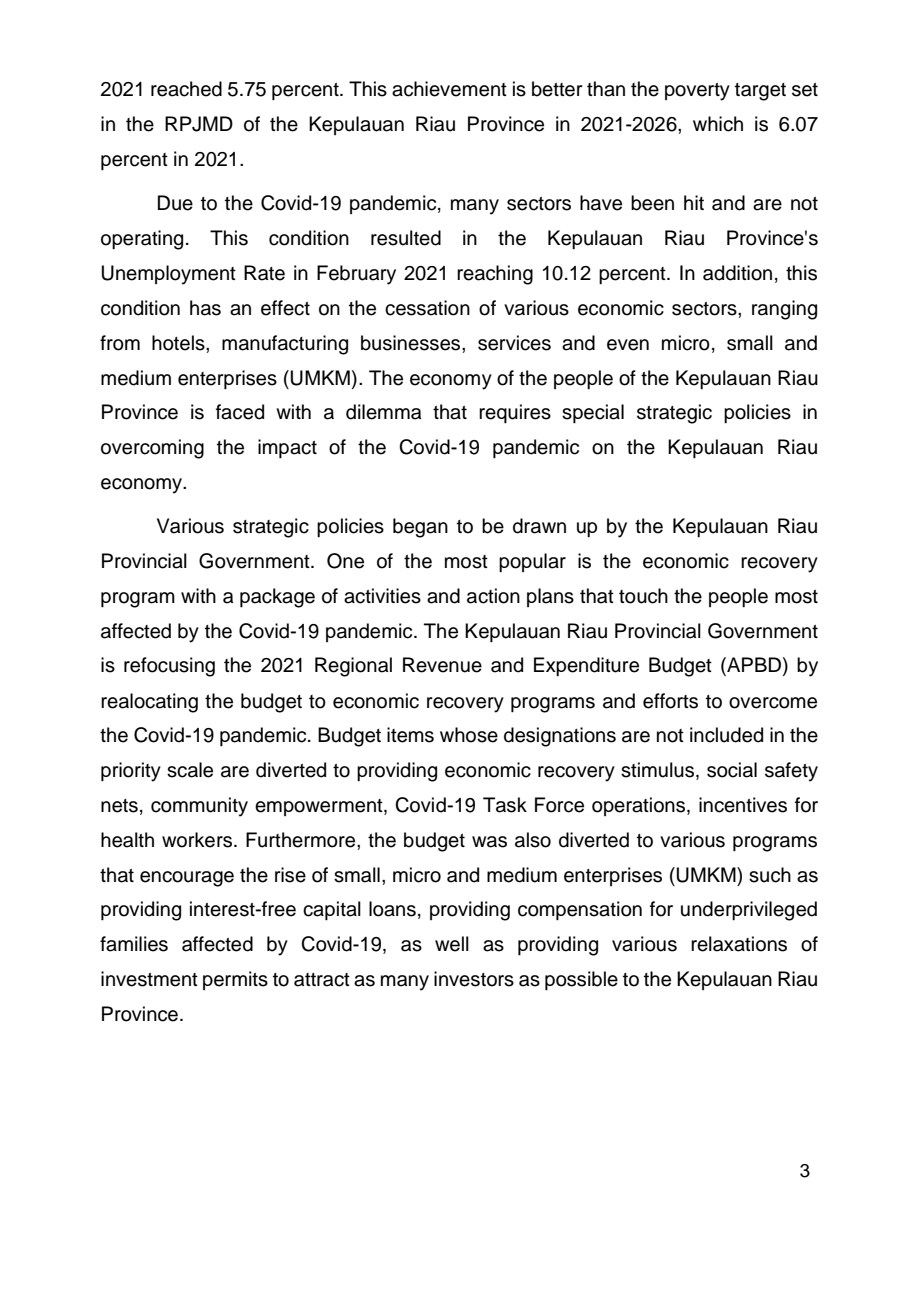  What do you see at coordinates (235, 980) in the document?
I see `permits` at bounding box center [235, 980].
